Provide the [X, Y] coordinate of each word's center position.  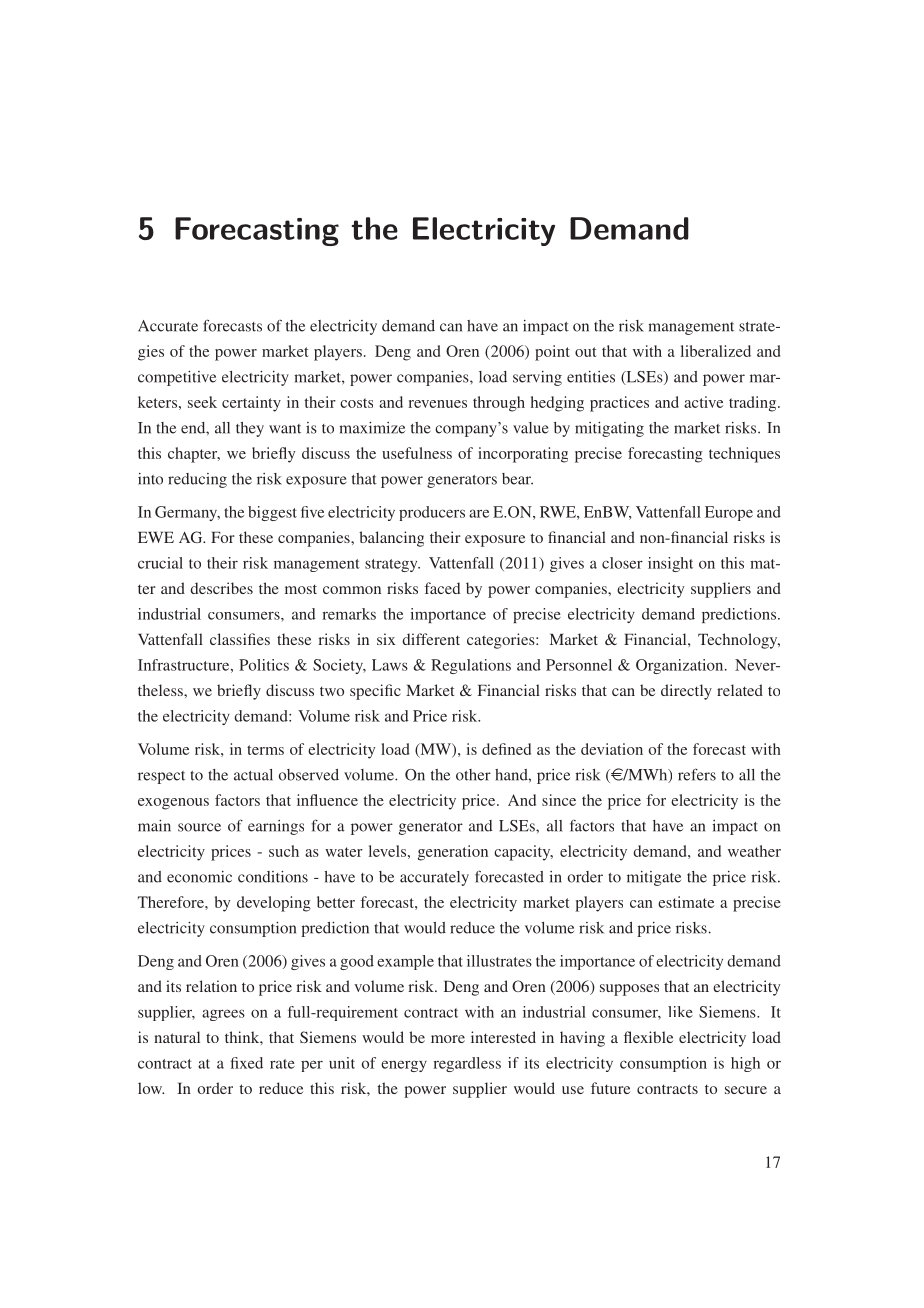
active [703, 402]
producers [432, 513]
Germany [187, 513]
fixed [247, 1063]
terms [265, 750]
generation [453, 853]
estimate [686, 902]
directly [686, 692]
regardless [467, 1064]
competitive [177, 378]
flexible [648, 1037]
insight [670, 564]
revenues [437, 404]
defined [506, 749]
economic [199, 877]
